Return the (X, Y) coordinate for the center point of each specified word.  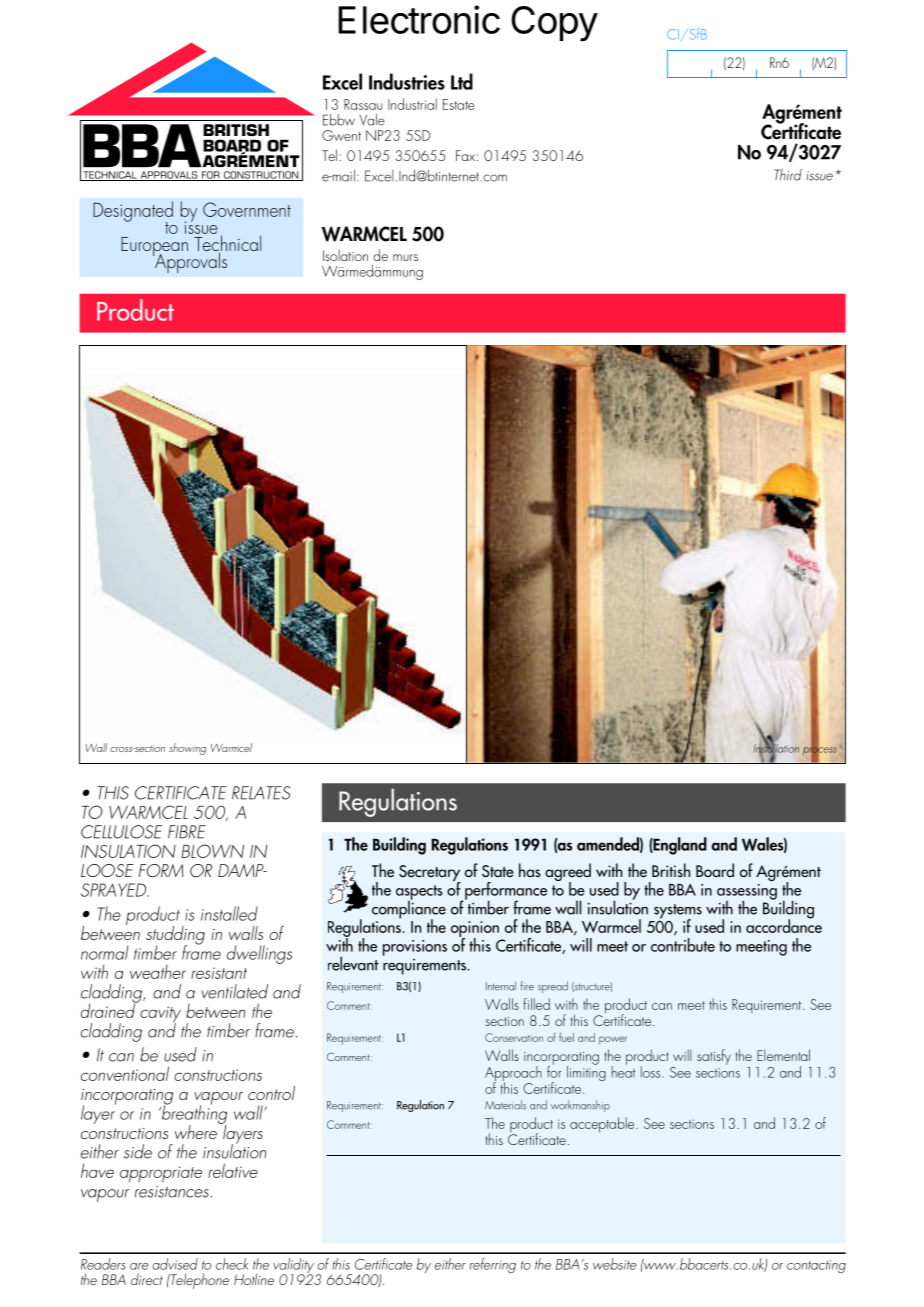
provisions (415, 948)
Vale (372, 120)
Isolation (345, 255)
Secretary (430, 874)
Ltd (462, 81)
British (671, 870)
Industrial (412, 104)
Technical (226, 243)
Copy (554, 24)
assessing (747, 893)
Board (715, 870)
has (530, 870)
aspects (419, 893)
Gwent (341, 135)
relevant (353, 963)
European (154, 247)
